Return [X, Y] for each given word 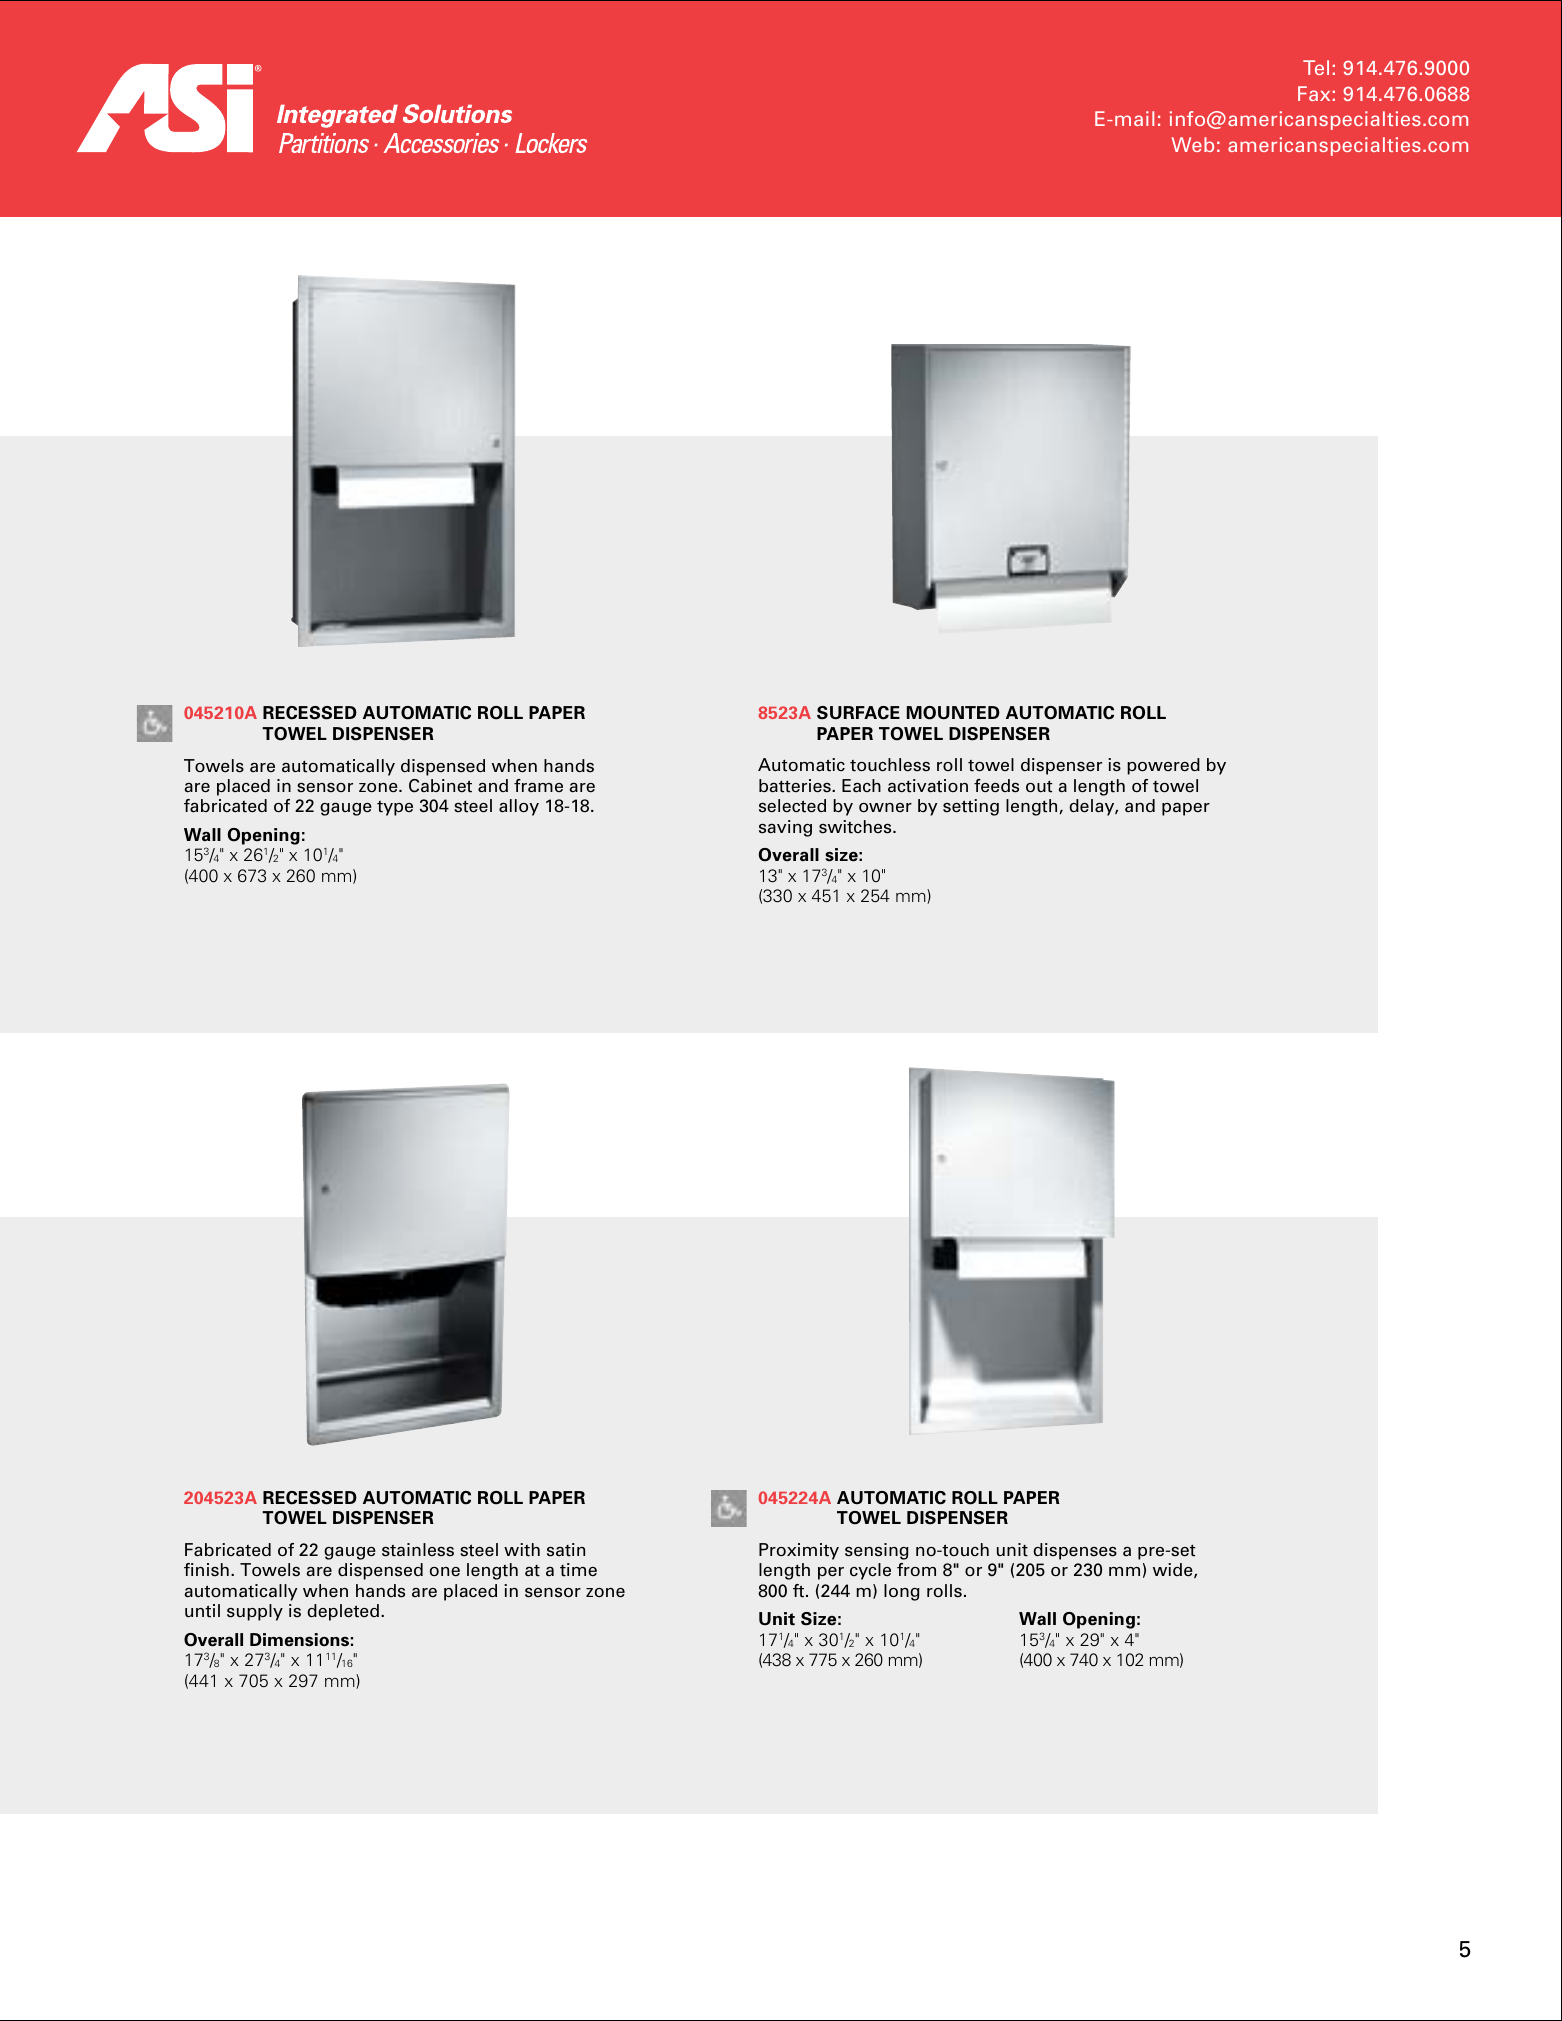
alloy [519, 807]
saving [785, 828]
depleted [343, 1612]
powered [1163, 766]
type [395, 808]
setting [971, 807]
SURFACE [858, 713]
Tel [1316, 67]
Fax [1314, 93]
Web [1193, 144]
